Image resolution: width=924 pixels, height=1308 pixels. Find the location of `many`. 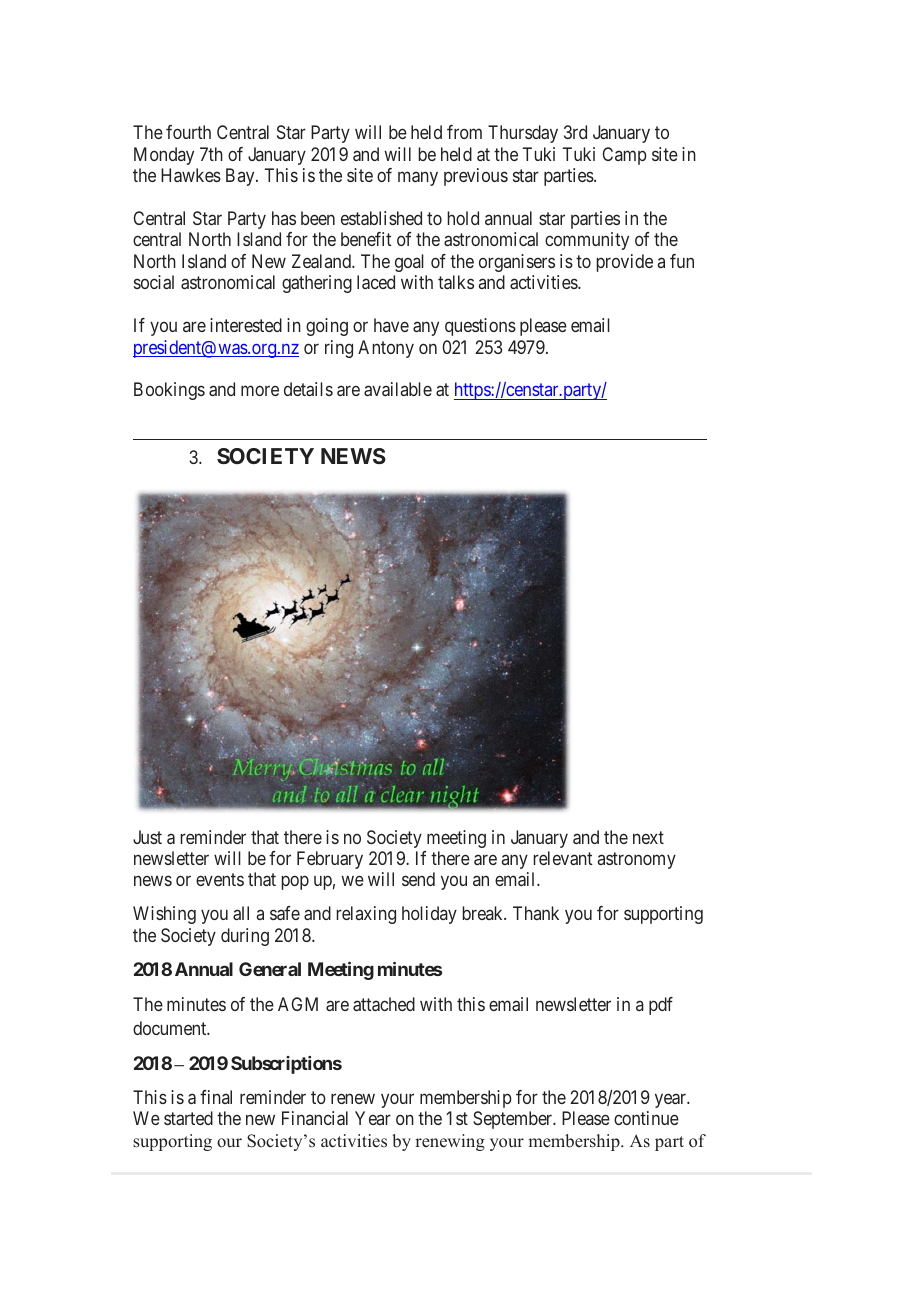

many is located at coordinates (418, 179).
